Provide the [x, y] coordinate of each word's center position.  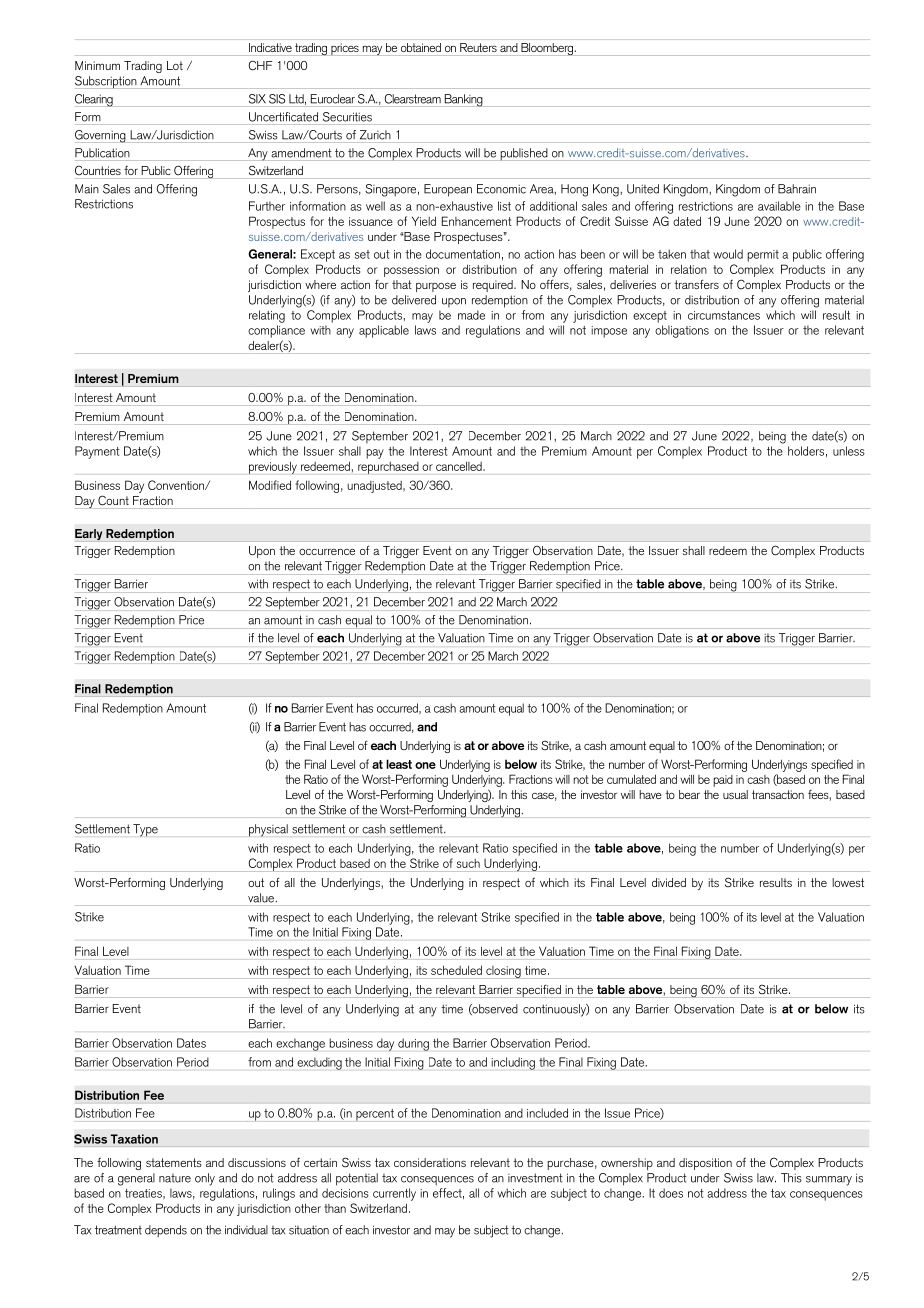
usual [735, 794]
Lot [175, 65]
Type [145, 830]
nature [175, 1178]
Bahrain [797, 189]
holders [806, 451]
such [468, 863]
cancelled [460, 466]
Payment [97, 452]
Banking [463, 100]
